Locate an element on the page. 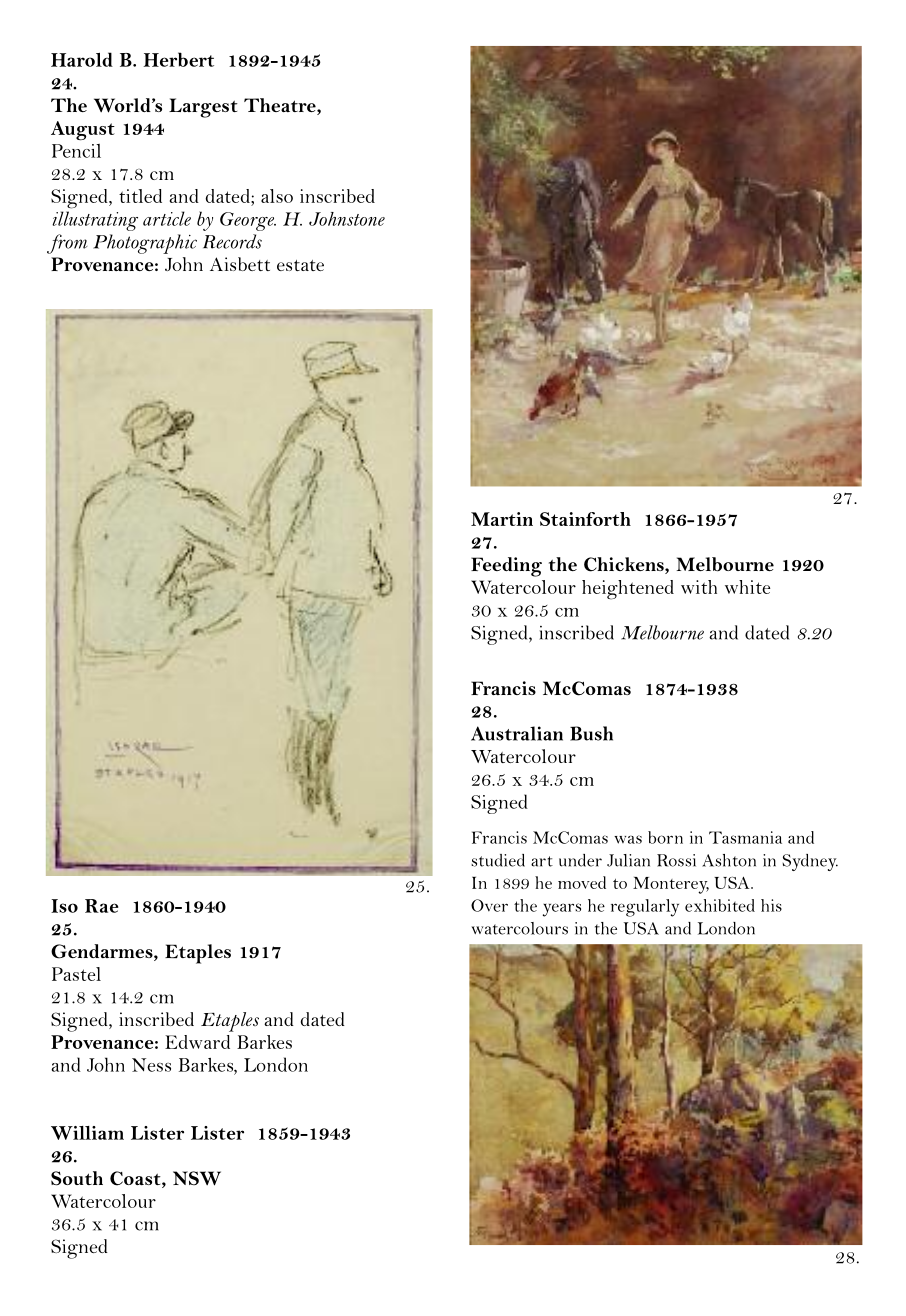 The height and width of the page is (1316, 906). Herbert is located at coordinates (178, 59).
